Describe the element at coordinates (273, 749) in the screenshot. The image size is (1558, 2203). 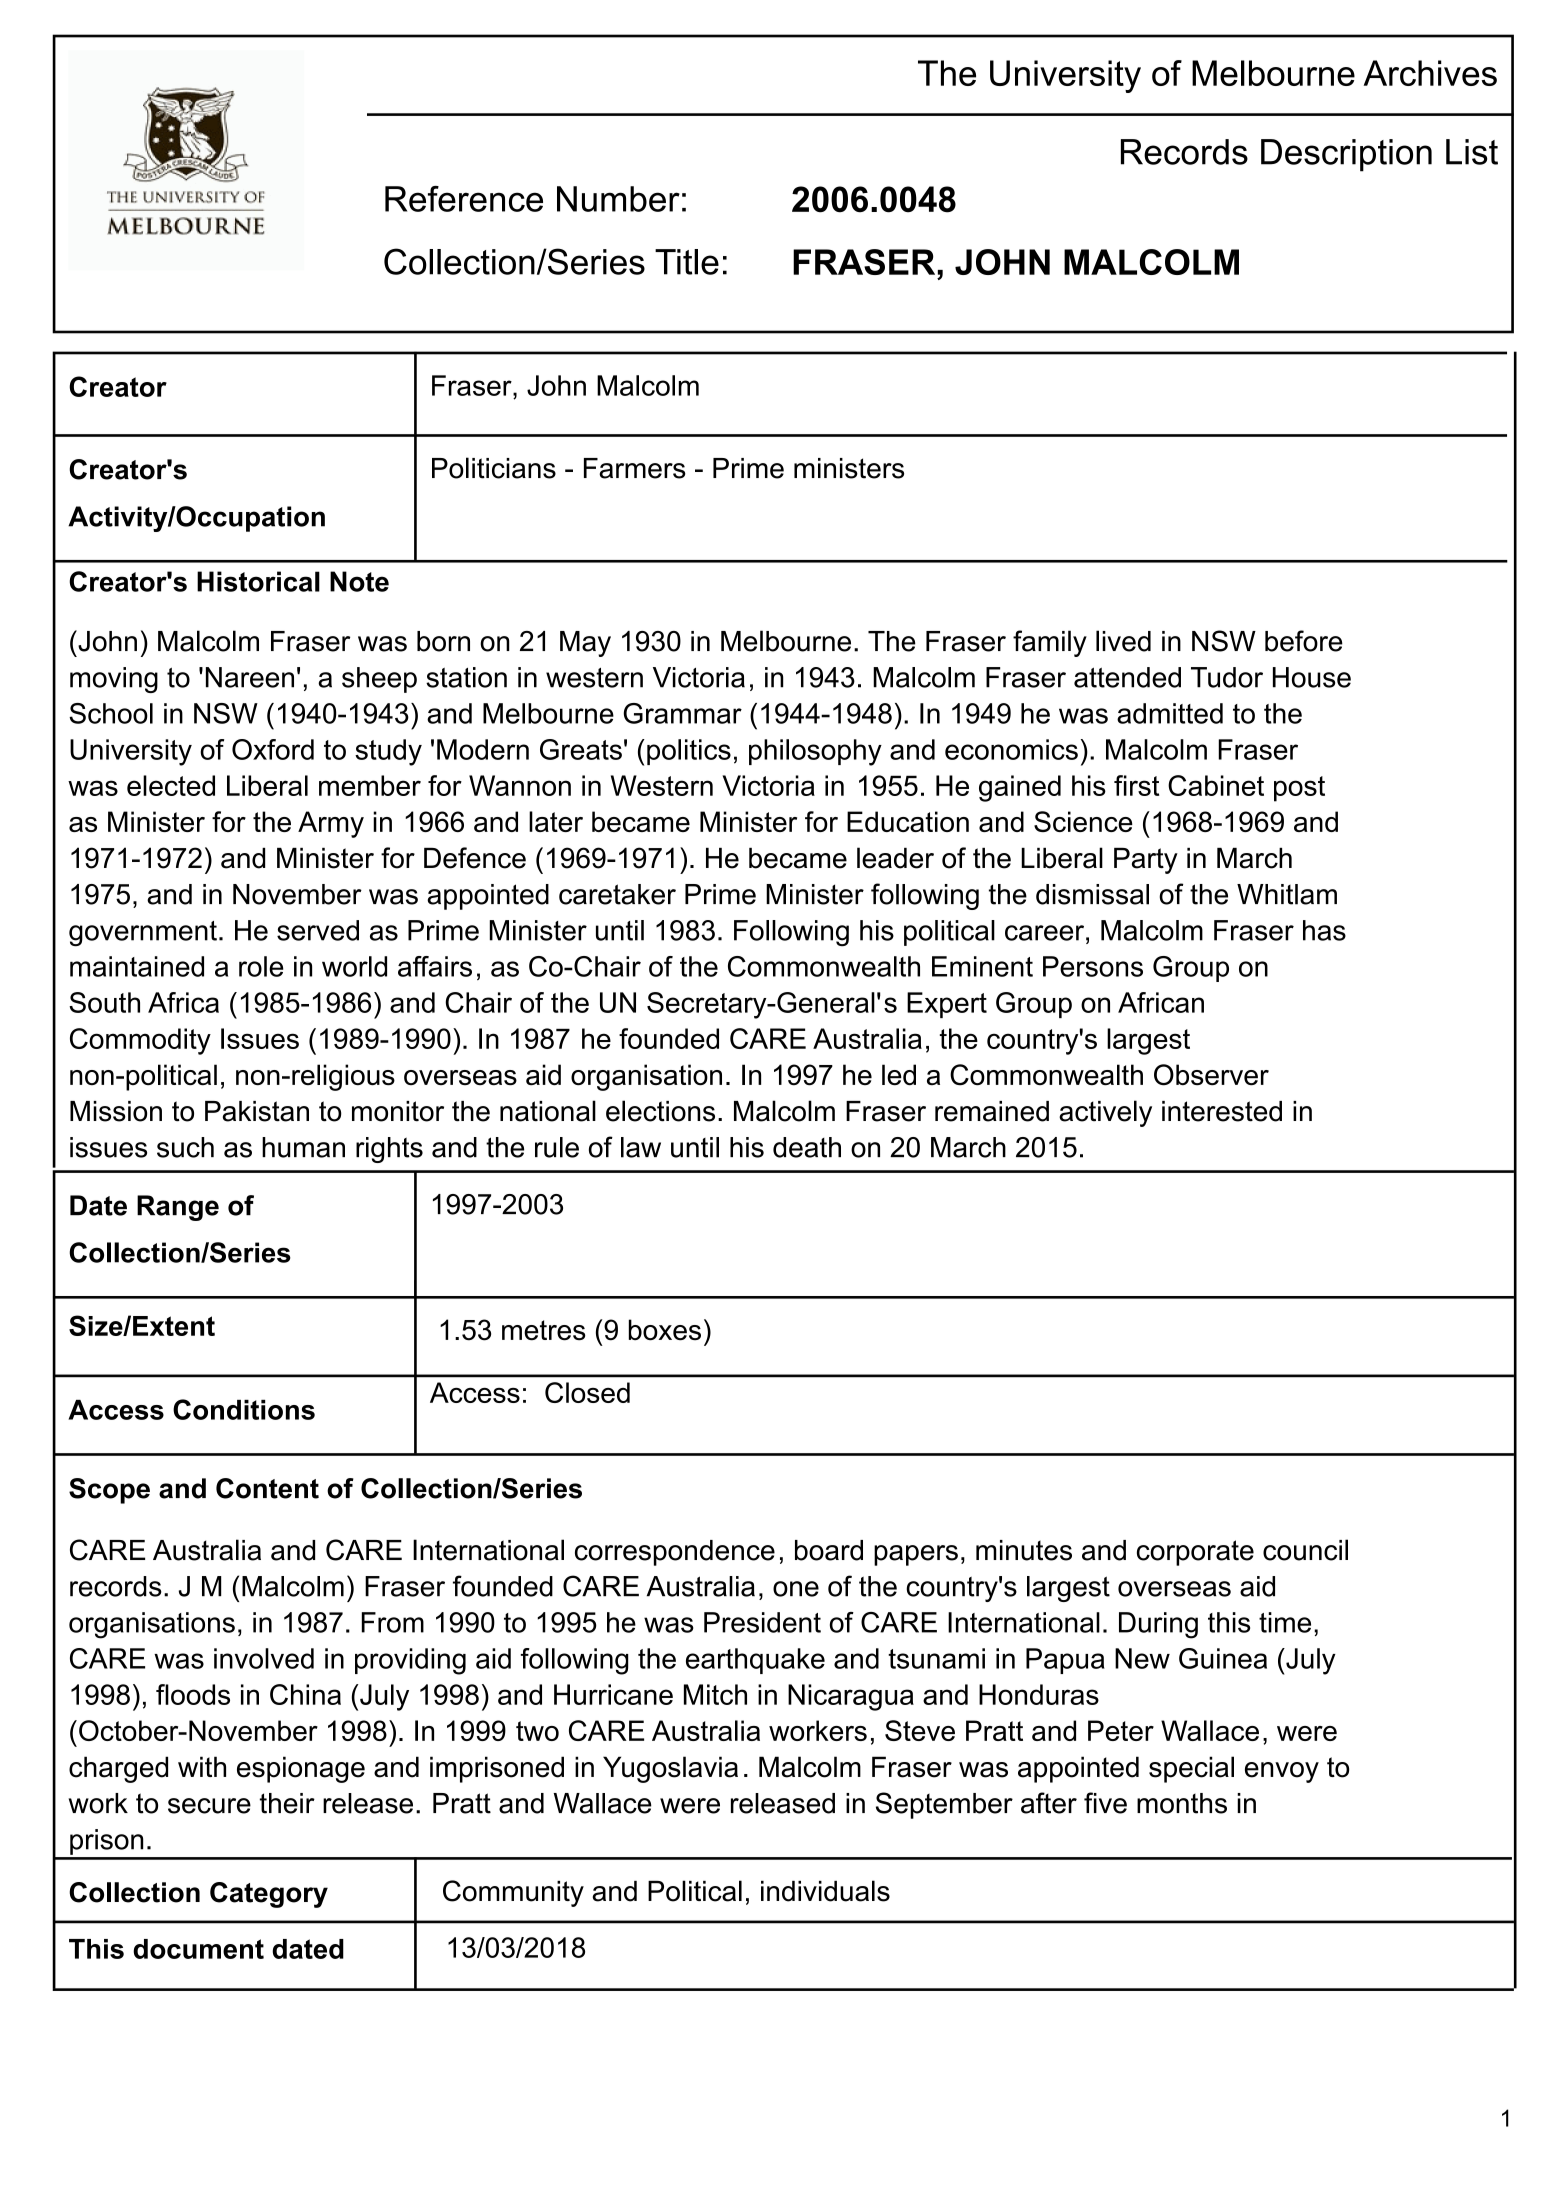
I see `Oxford` at that location.
